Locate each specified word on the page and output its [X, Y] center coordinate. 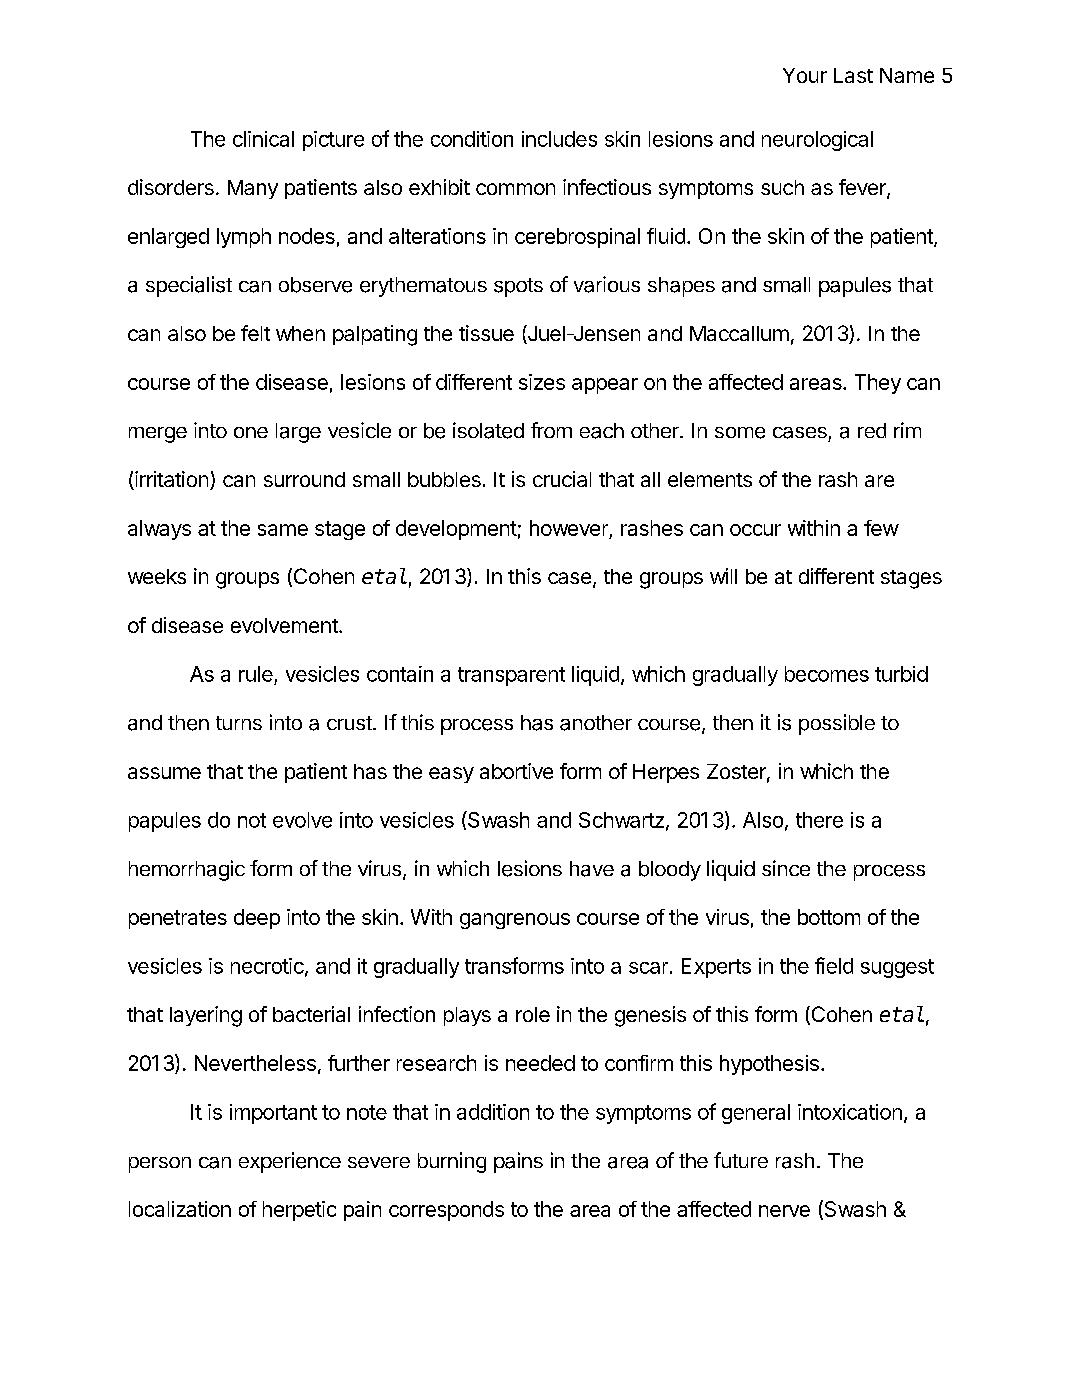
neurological [817, 141]
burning [452, 1162]
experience [290, 1162]
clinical [263, 139]
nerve [784, 1211]
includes [559, 139]
